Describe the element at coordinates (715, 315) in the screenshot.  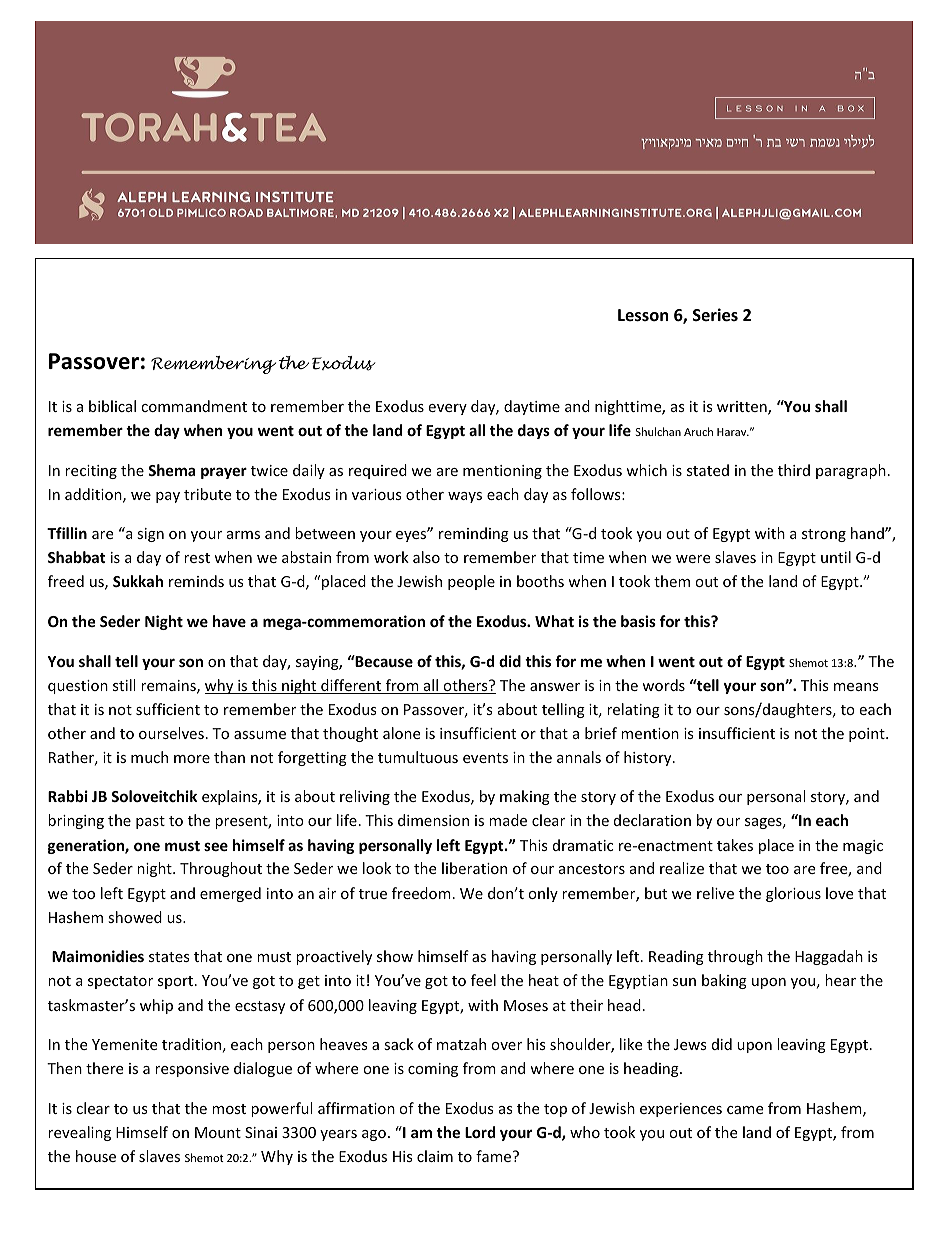
I see `Series` at that location.
